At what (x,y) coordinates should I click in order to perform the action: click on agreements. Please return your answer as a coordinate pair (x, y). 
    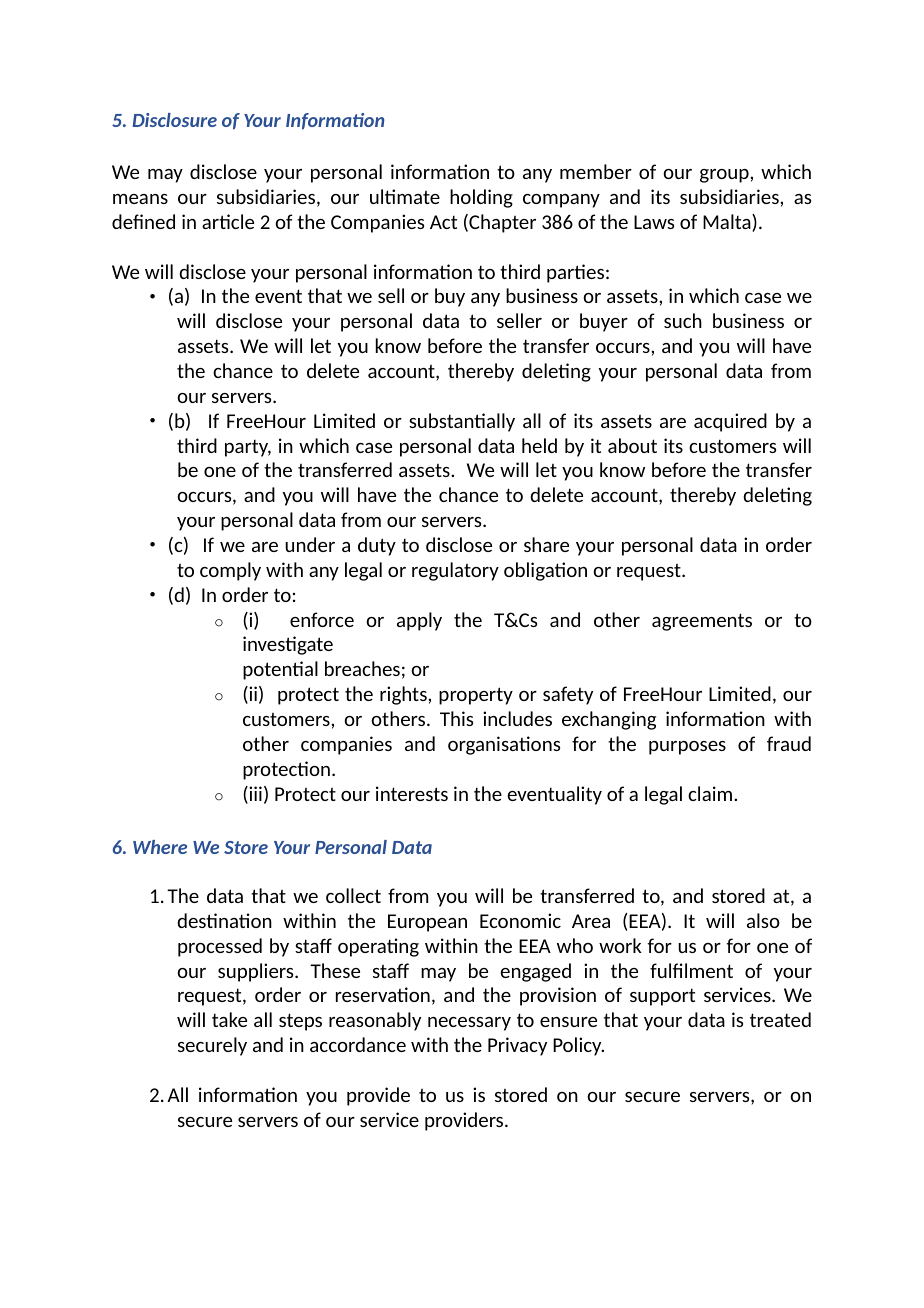
    Looking at the image, I should click on (702, 622).
